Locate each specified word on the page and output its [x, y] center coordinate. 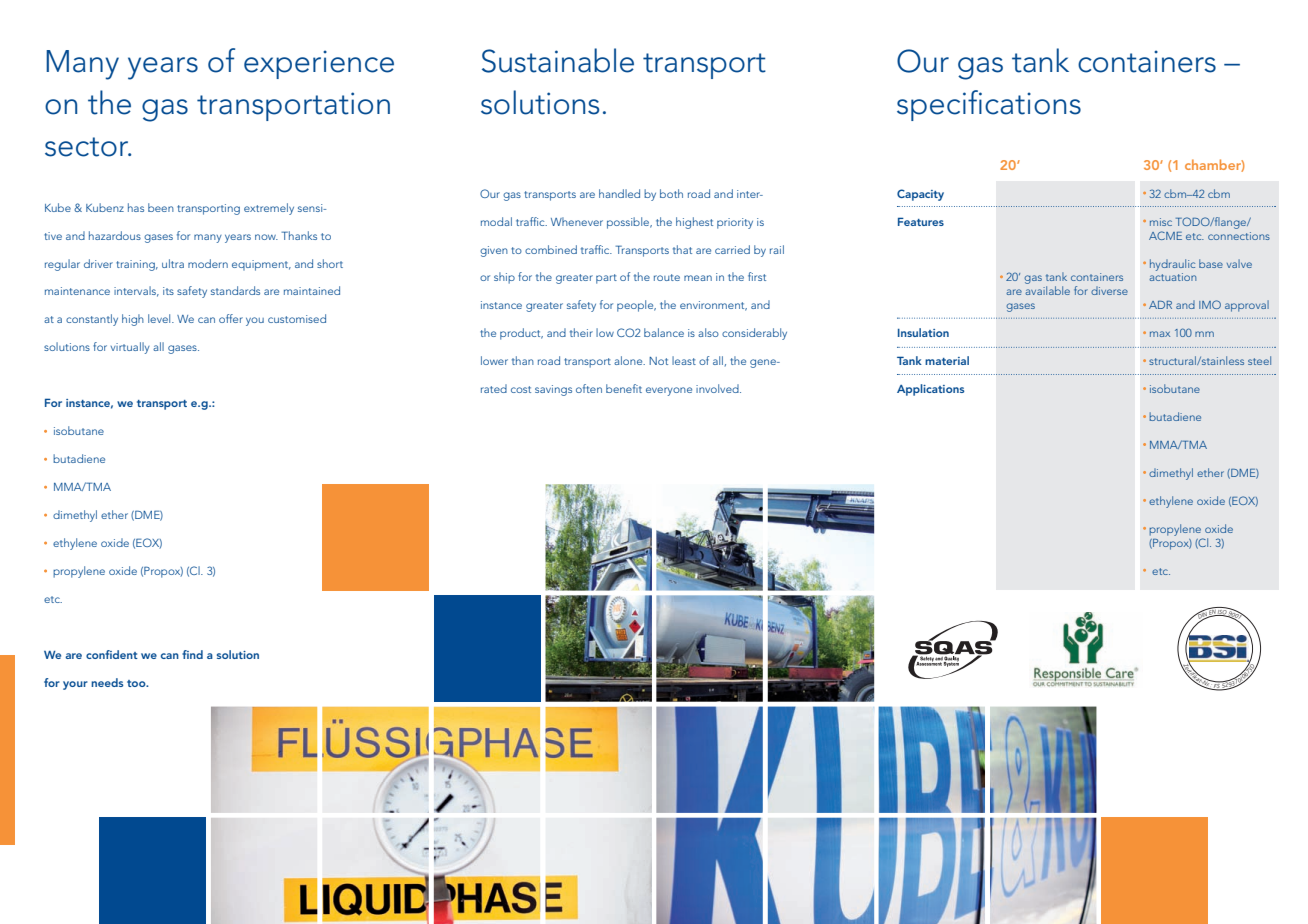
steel [1259, 360]
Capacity [920, 195]
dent [125, 654]
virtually [130, 348]
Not [658, 361]
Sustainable [558, 60]
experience [319, 64]
